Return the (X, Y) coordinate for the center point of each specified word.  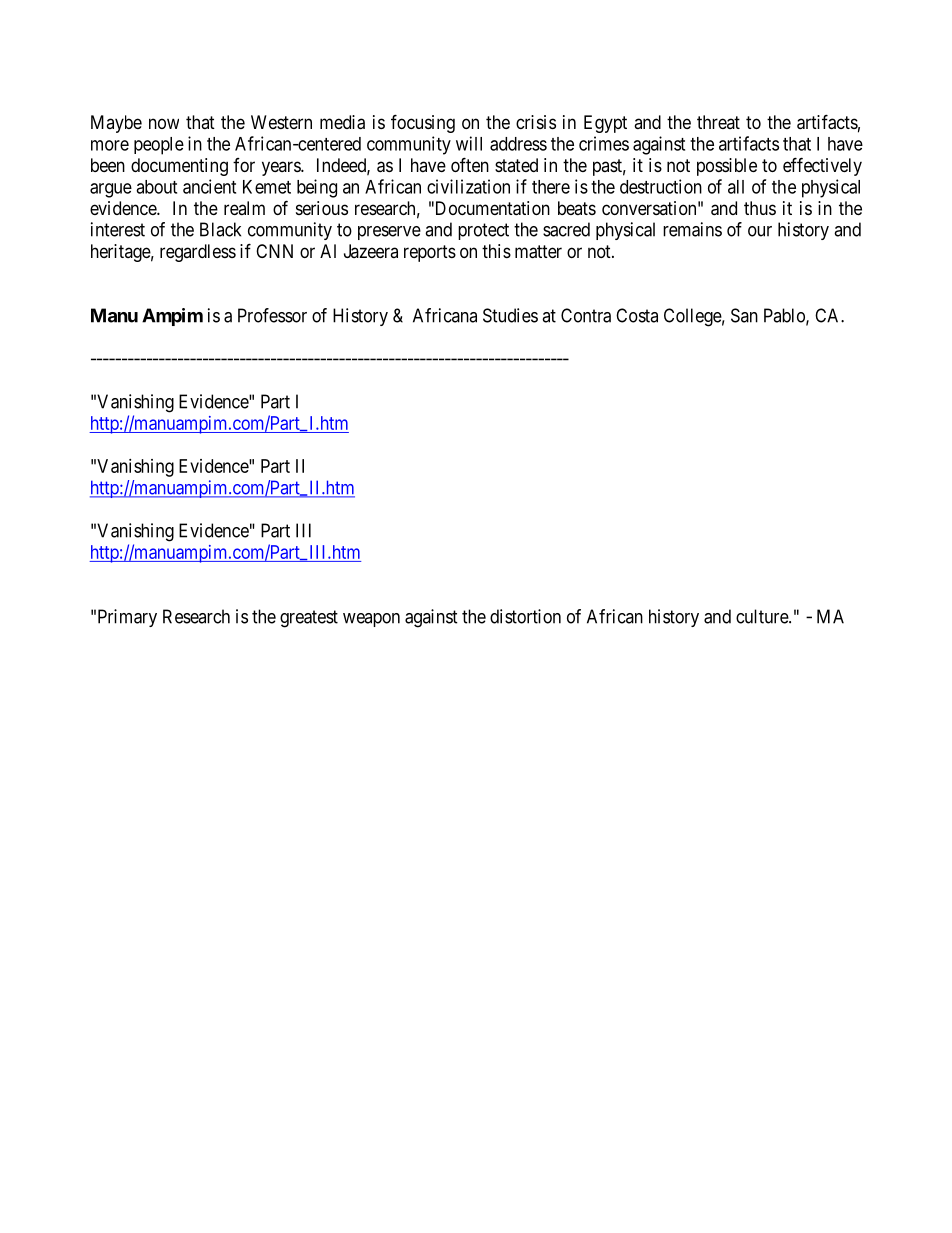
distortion (525, 616)
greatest (309, 619)
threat (718, 122)
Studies (510, 315)
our (760, 231)
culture (763, 616)
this (496, 251)
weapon (371, 620)
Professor (272, 315)
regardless (198, 253)
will (469, 143)
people (159, 146)
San (744, 315)
